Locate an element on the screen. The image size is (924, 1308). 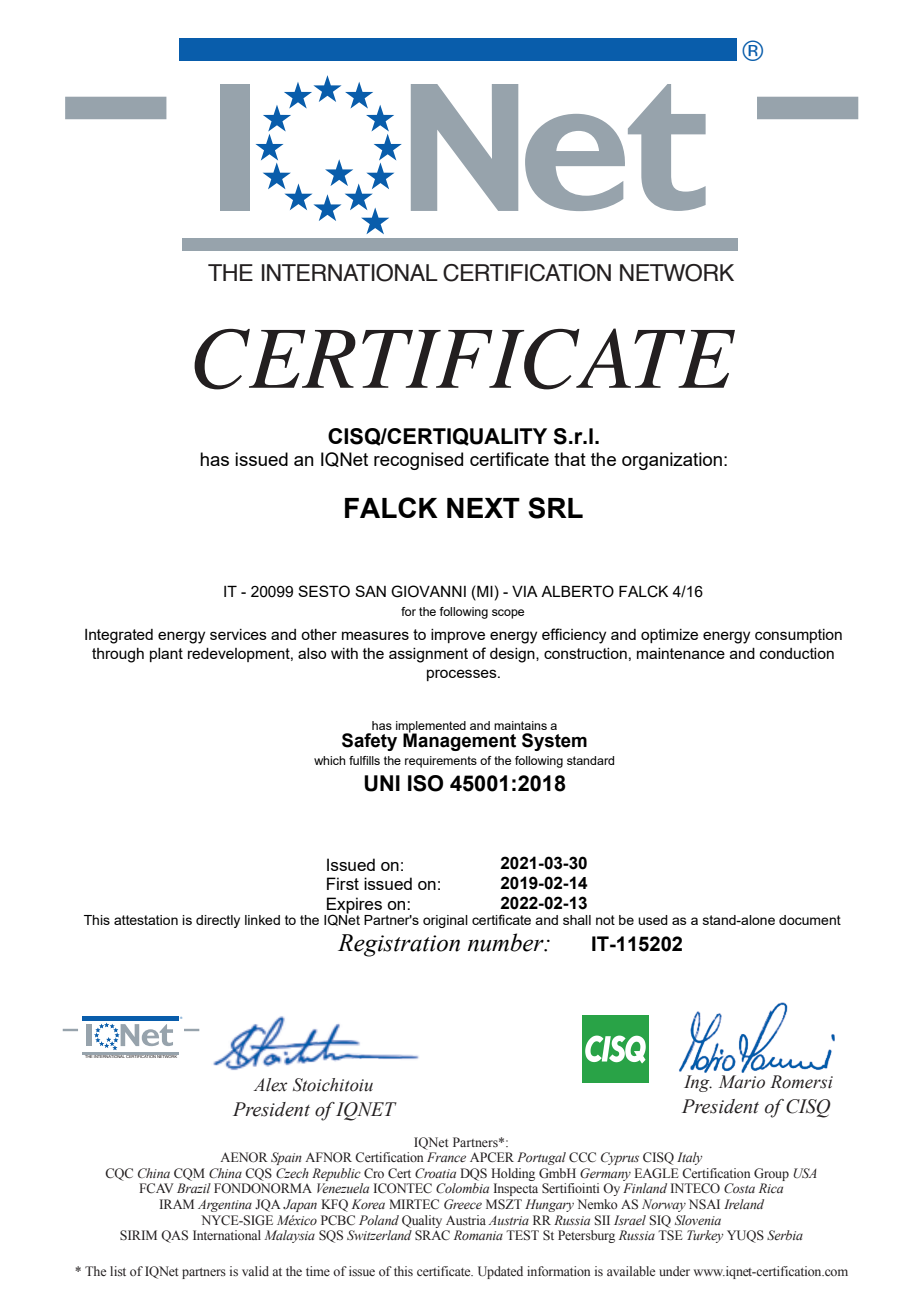
maintenance is located at coordinates (681, 653).
